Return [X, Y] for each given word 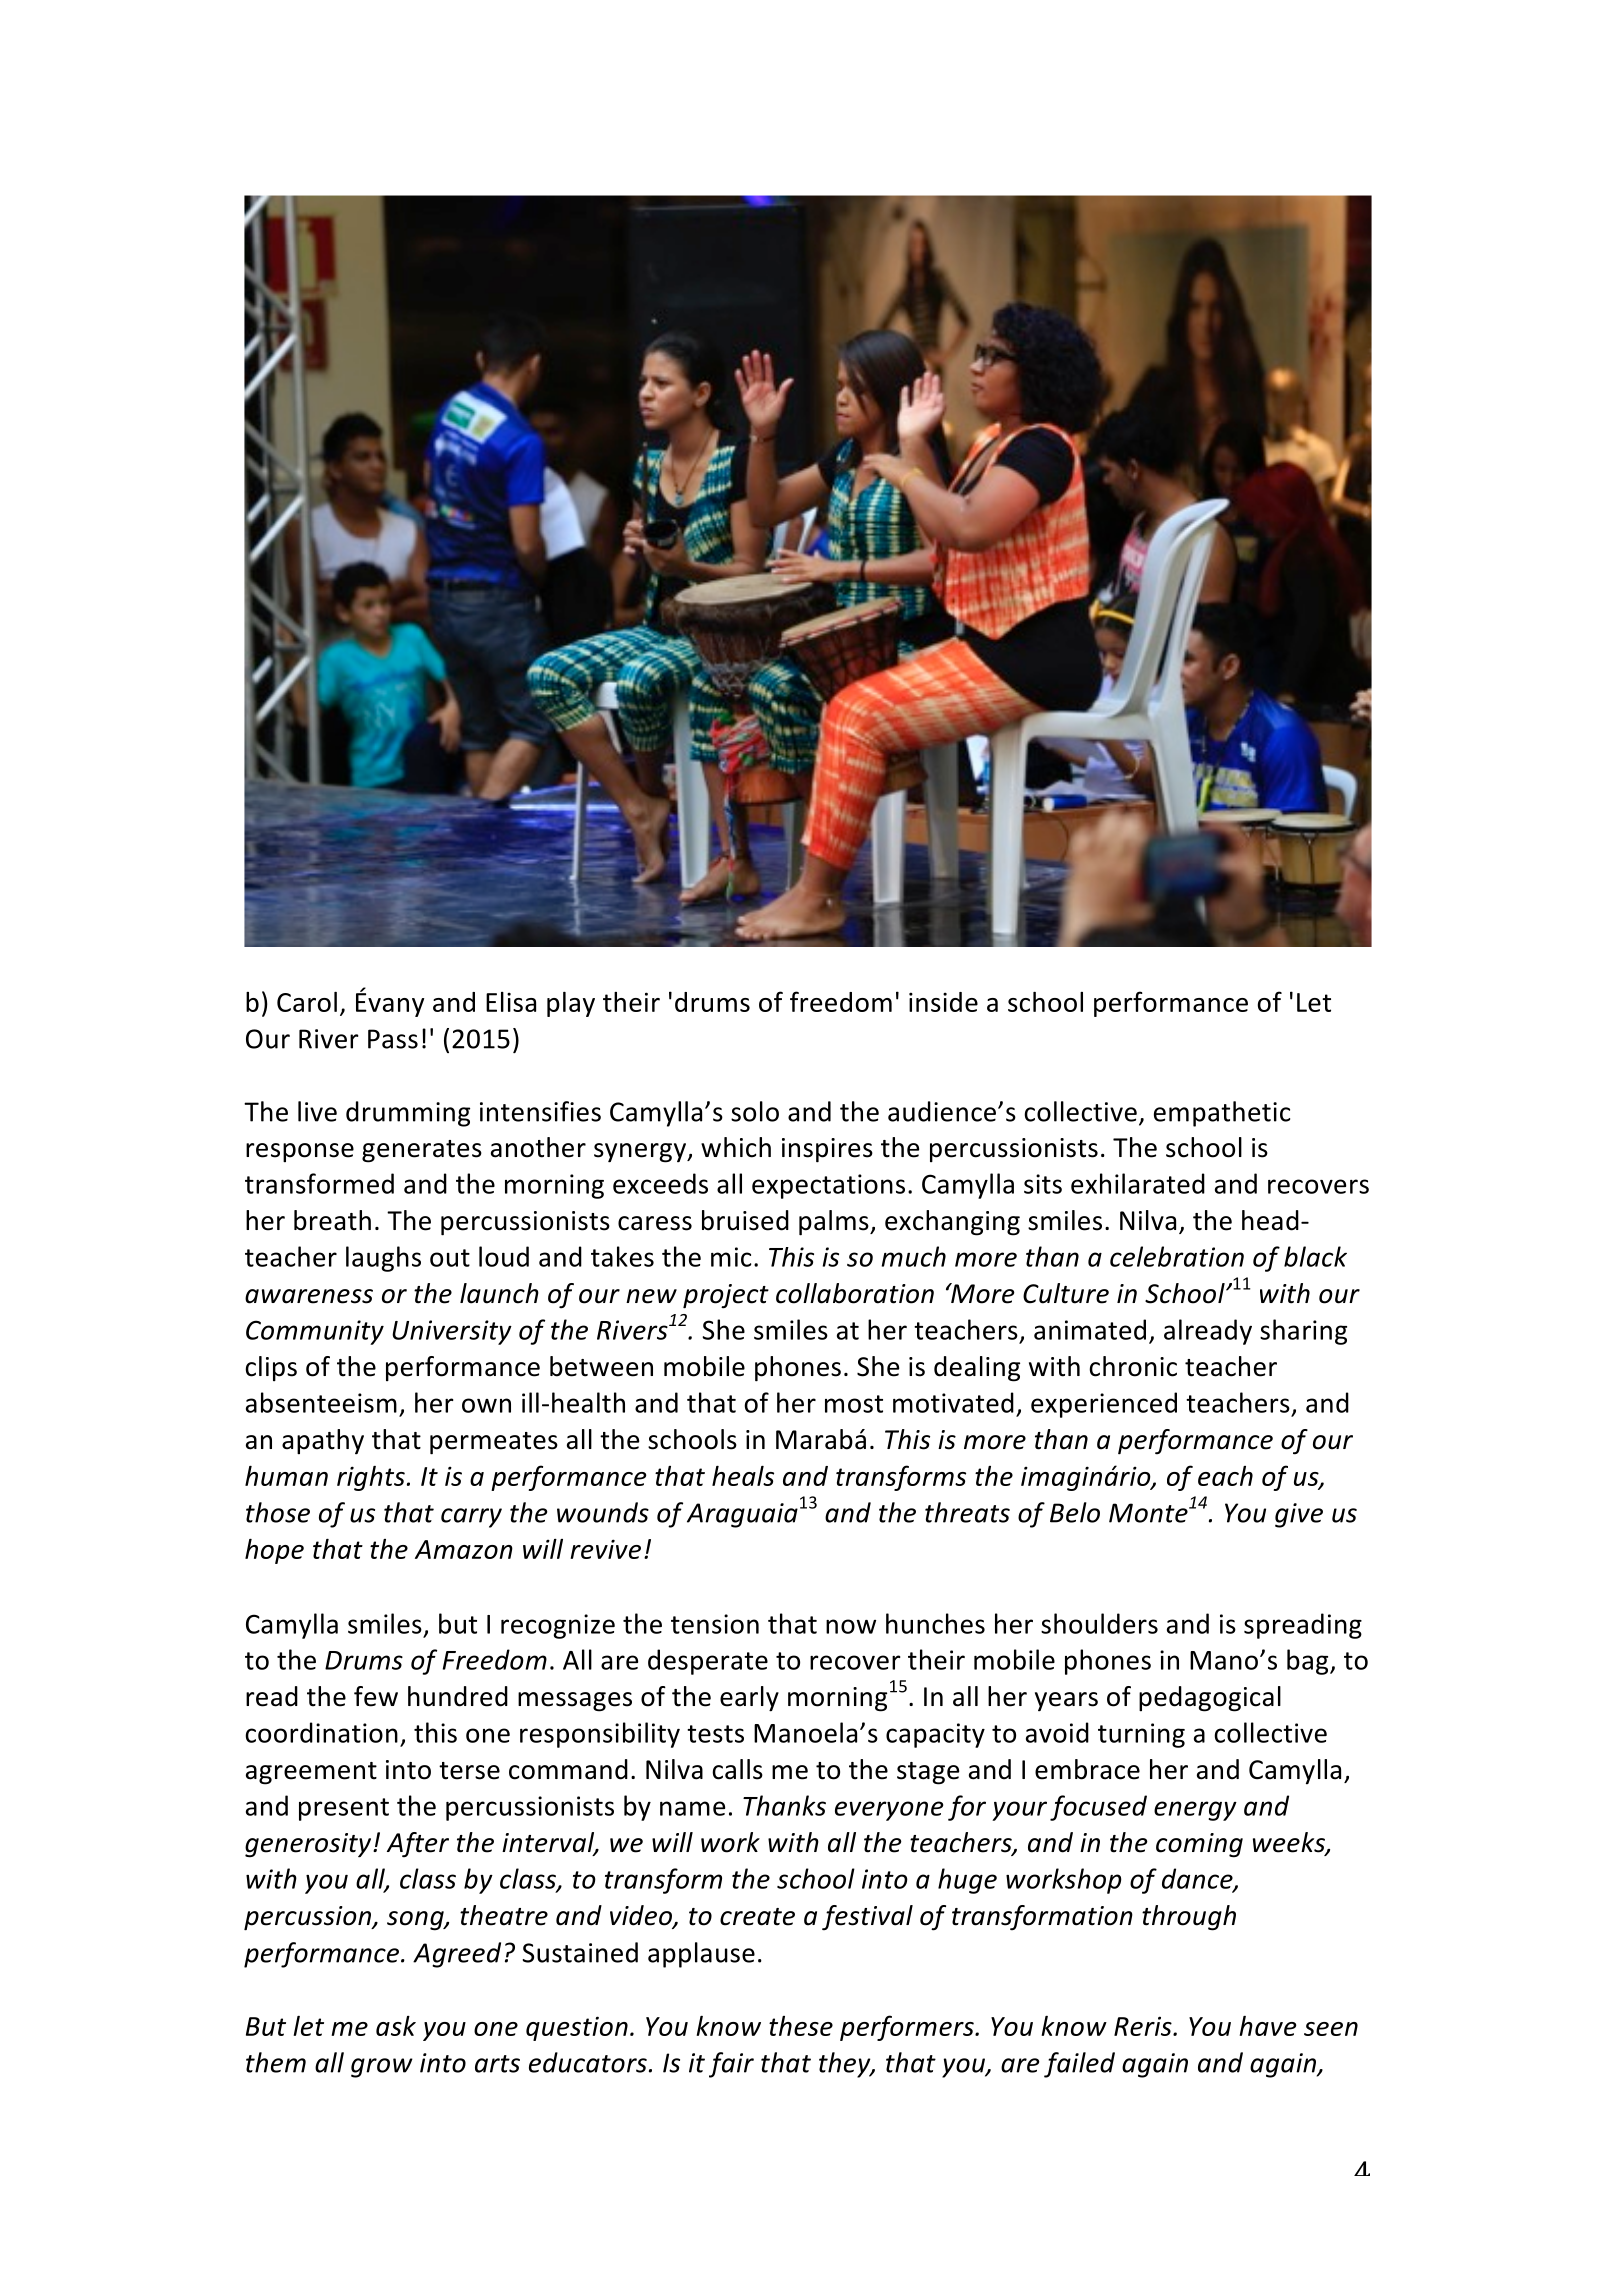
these [801, 2026]
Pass [393, 1039]
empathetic [1222, 1114]
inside [943, 1002]
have [1268, 2026]
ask [396, 2026]
